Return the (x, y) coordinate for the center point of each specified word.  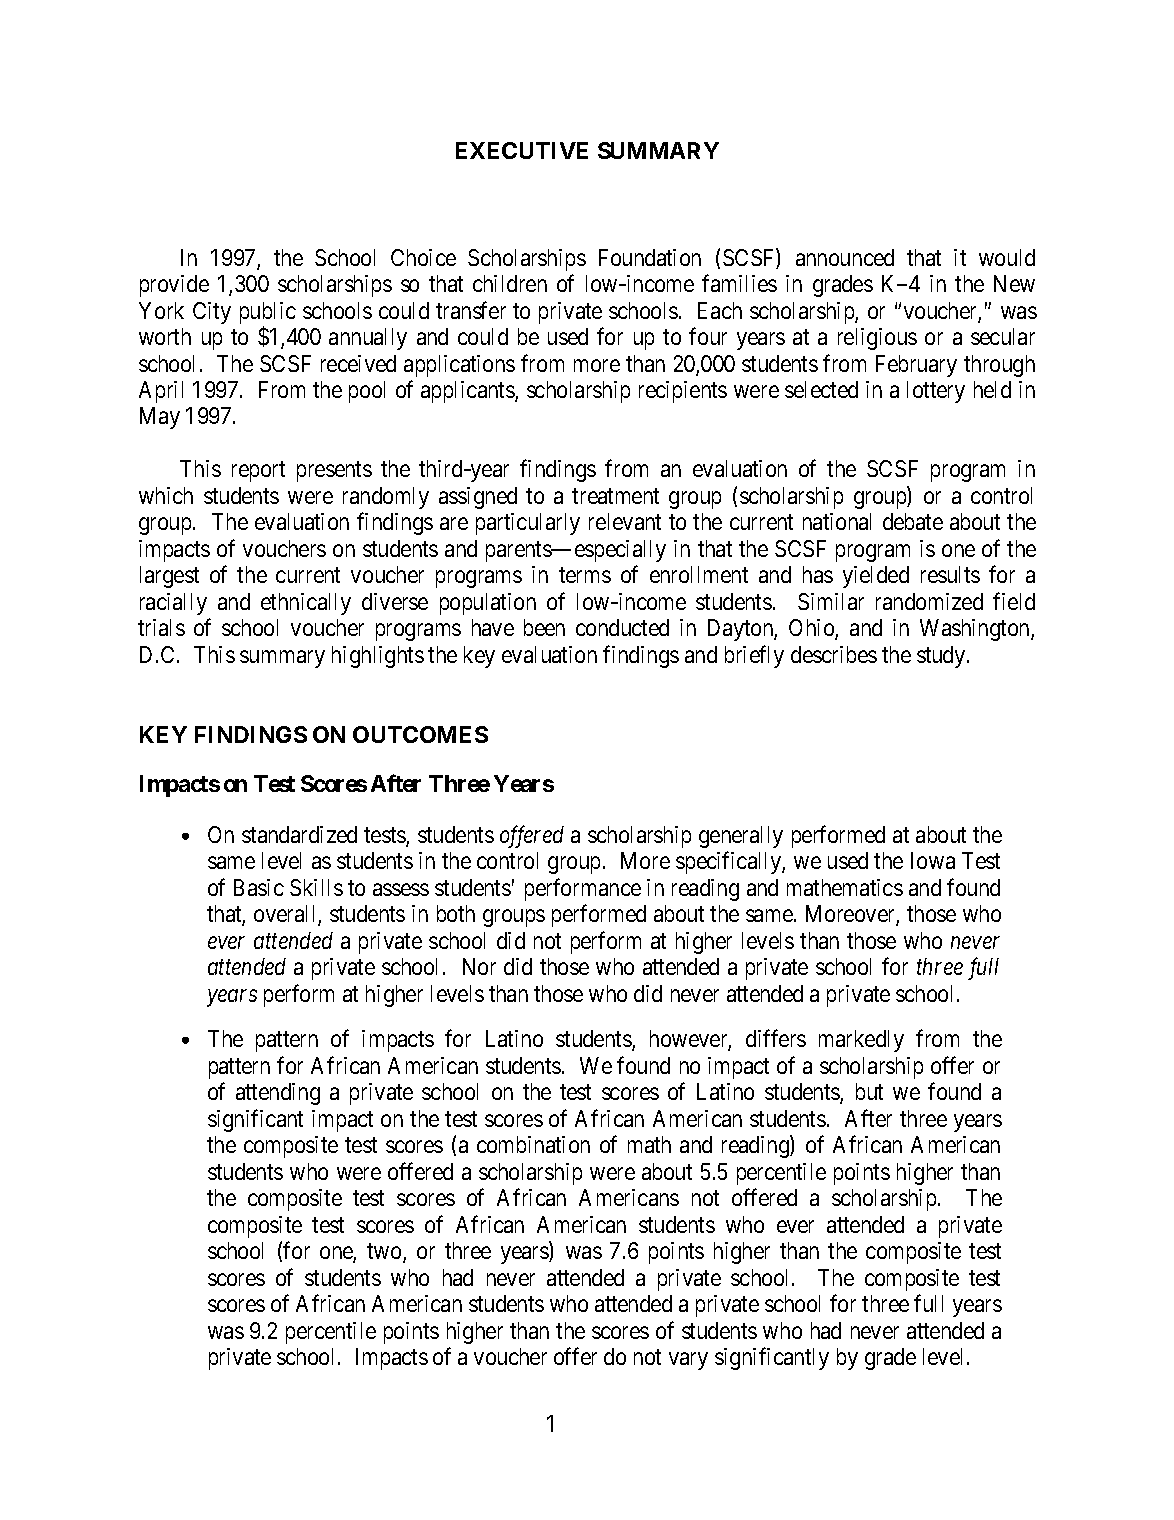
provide (174, 286)
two (385, 1253)
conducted (622, 627)
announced (845, 257)
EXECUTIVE (522, 150)
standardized (299, 834)
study (942, 657)
